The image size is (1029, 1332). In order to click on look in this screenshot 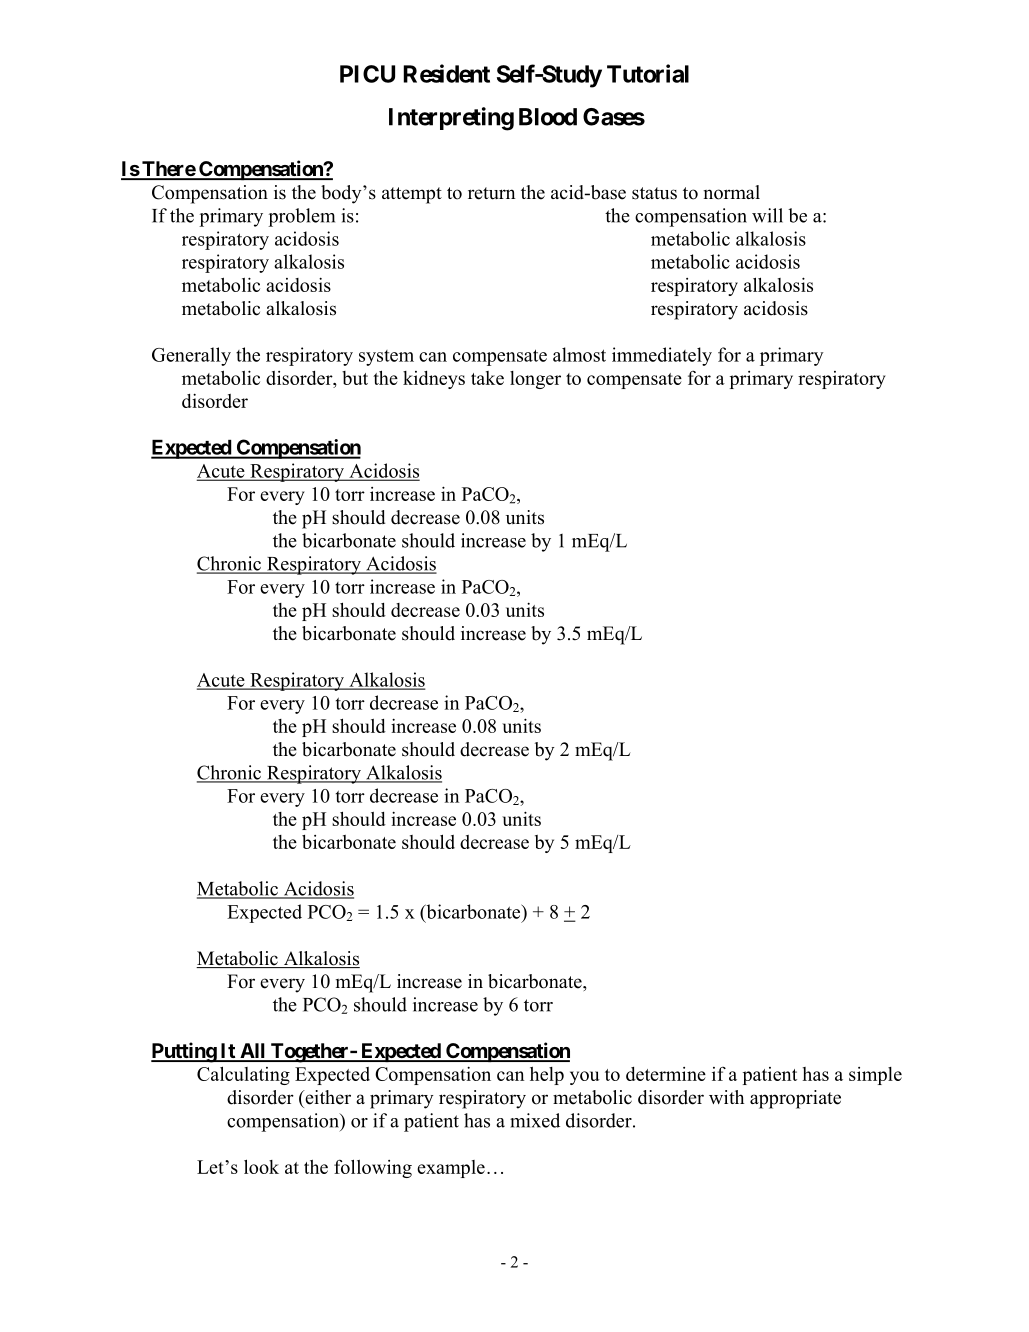, I will do `click(261, 1166)`.
